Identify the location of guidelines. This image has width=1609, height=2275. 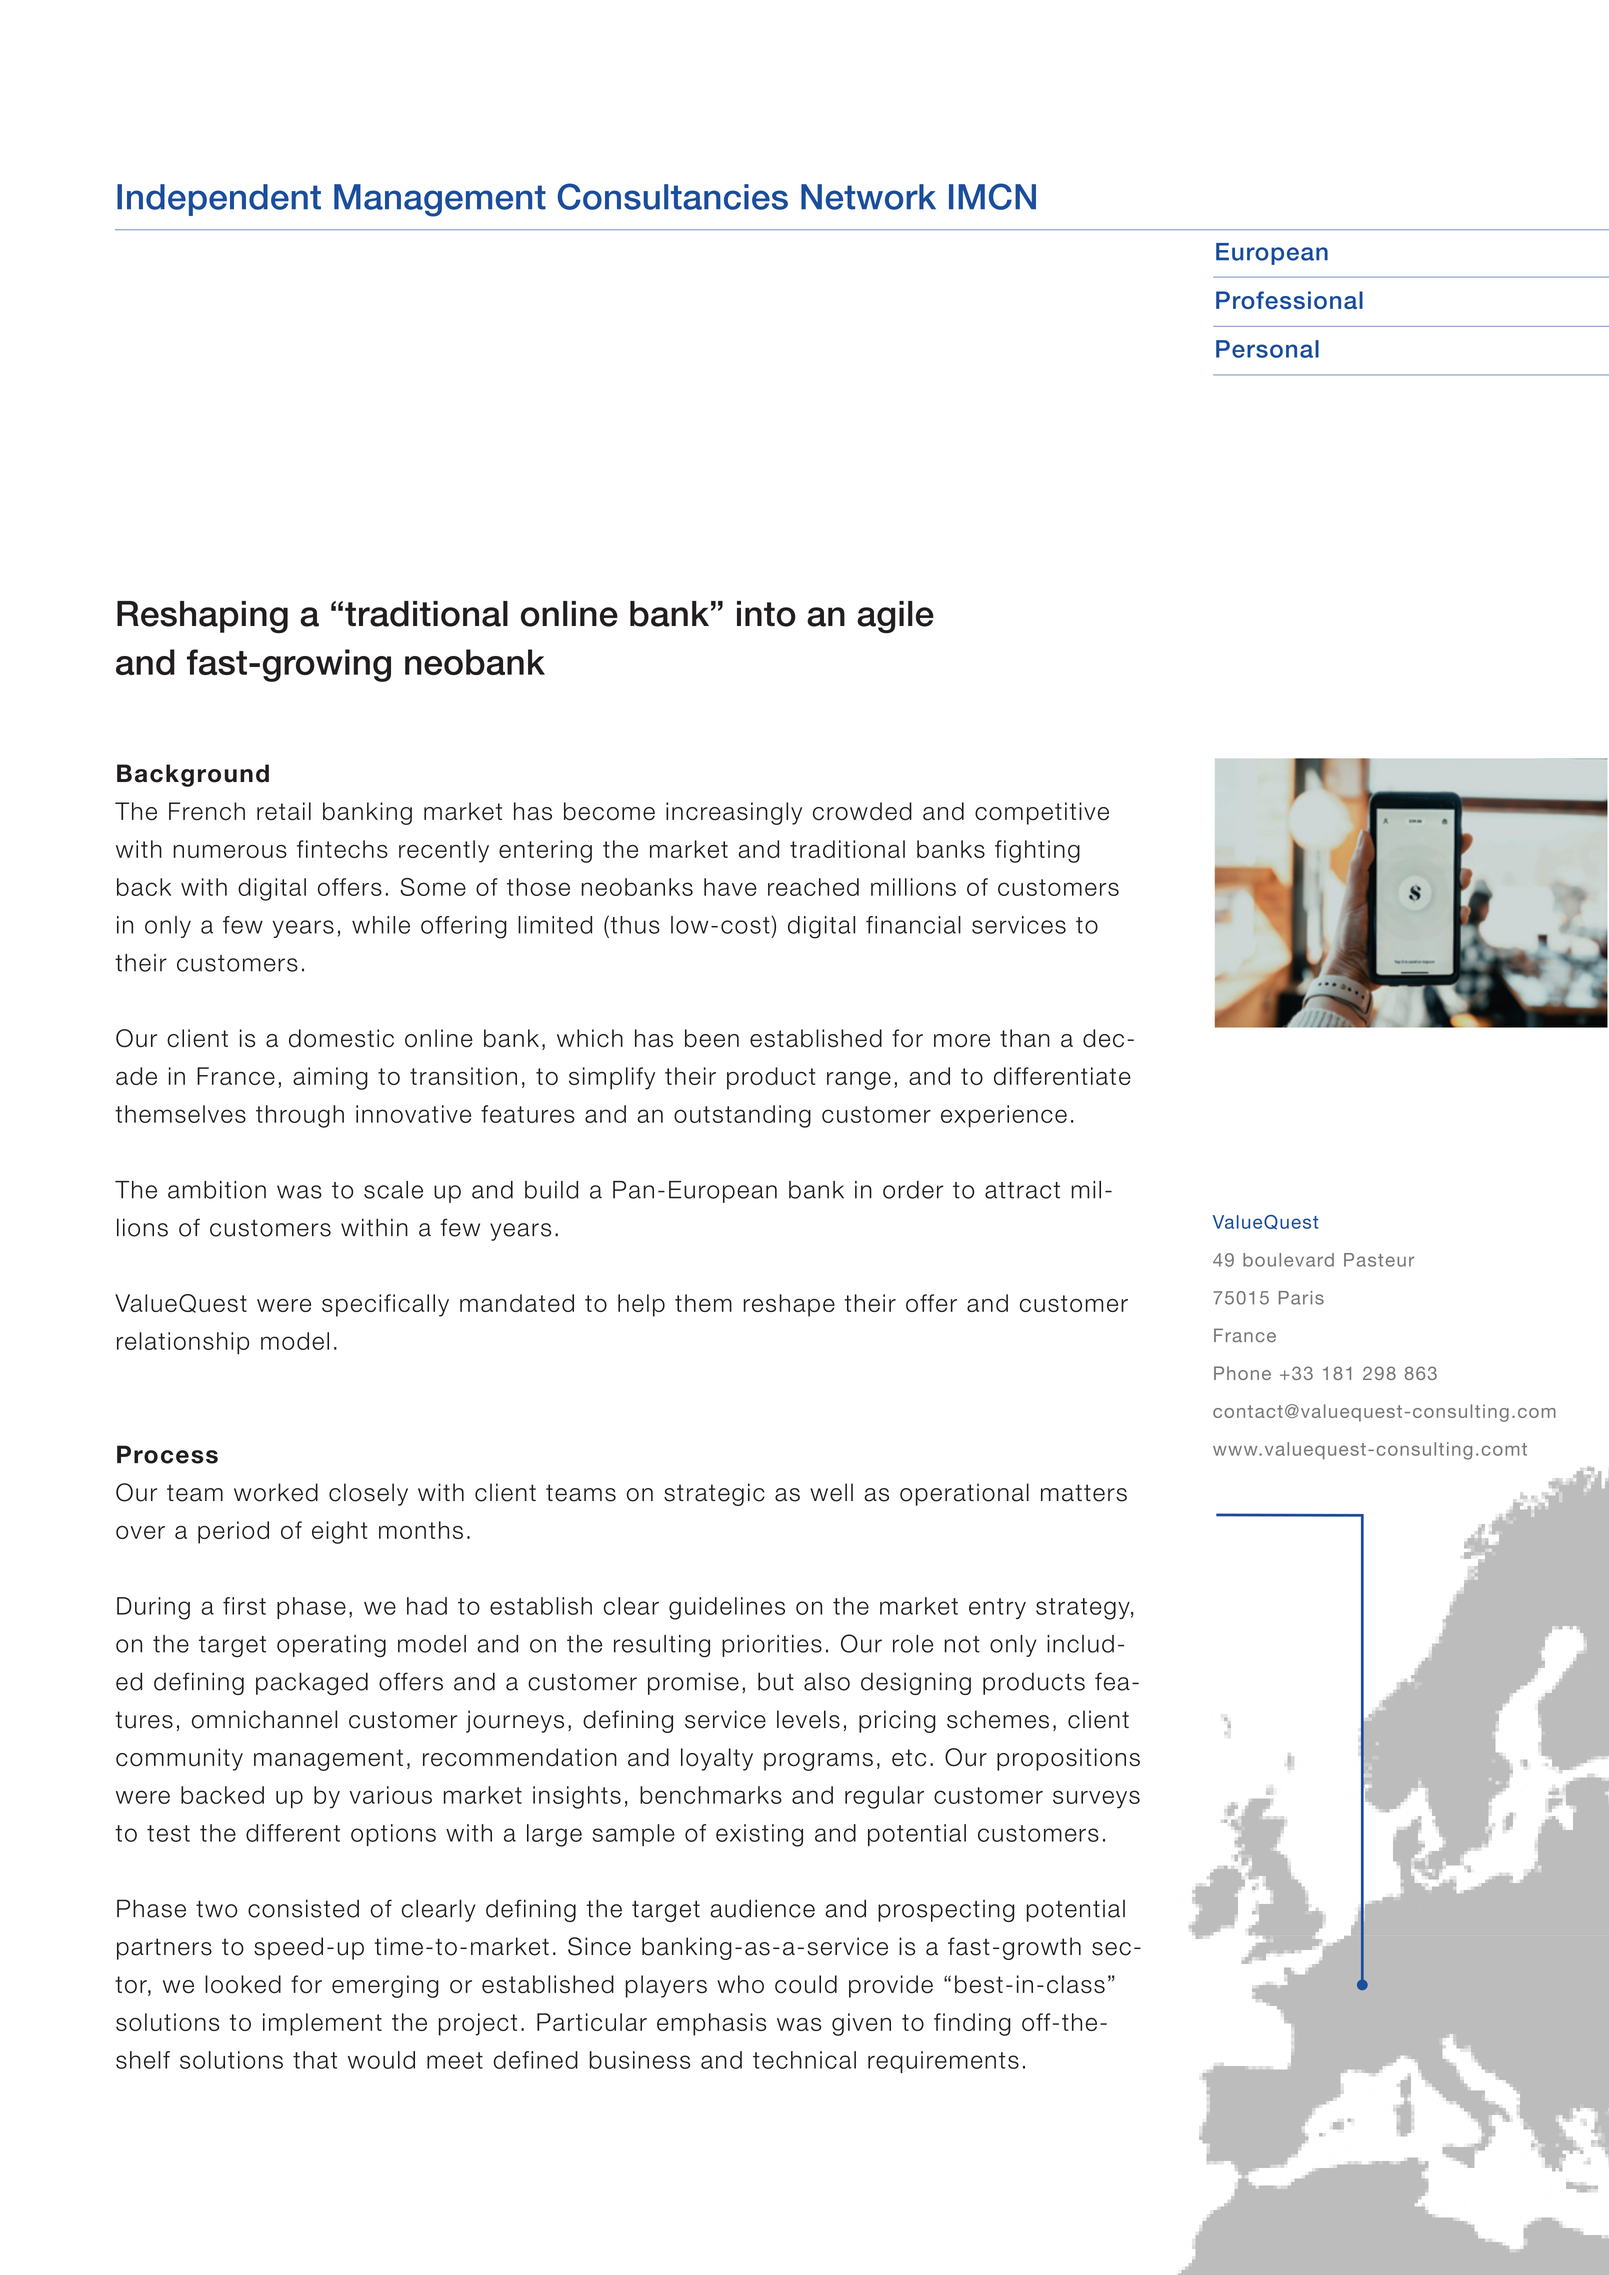
(727, 1608).
